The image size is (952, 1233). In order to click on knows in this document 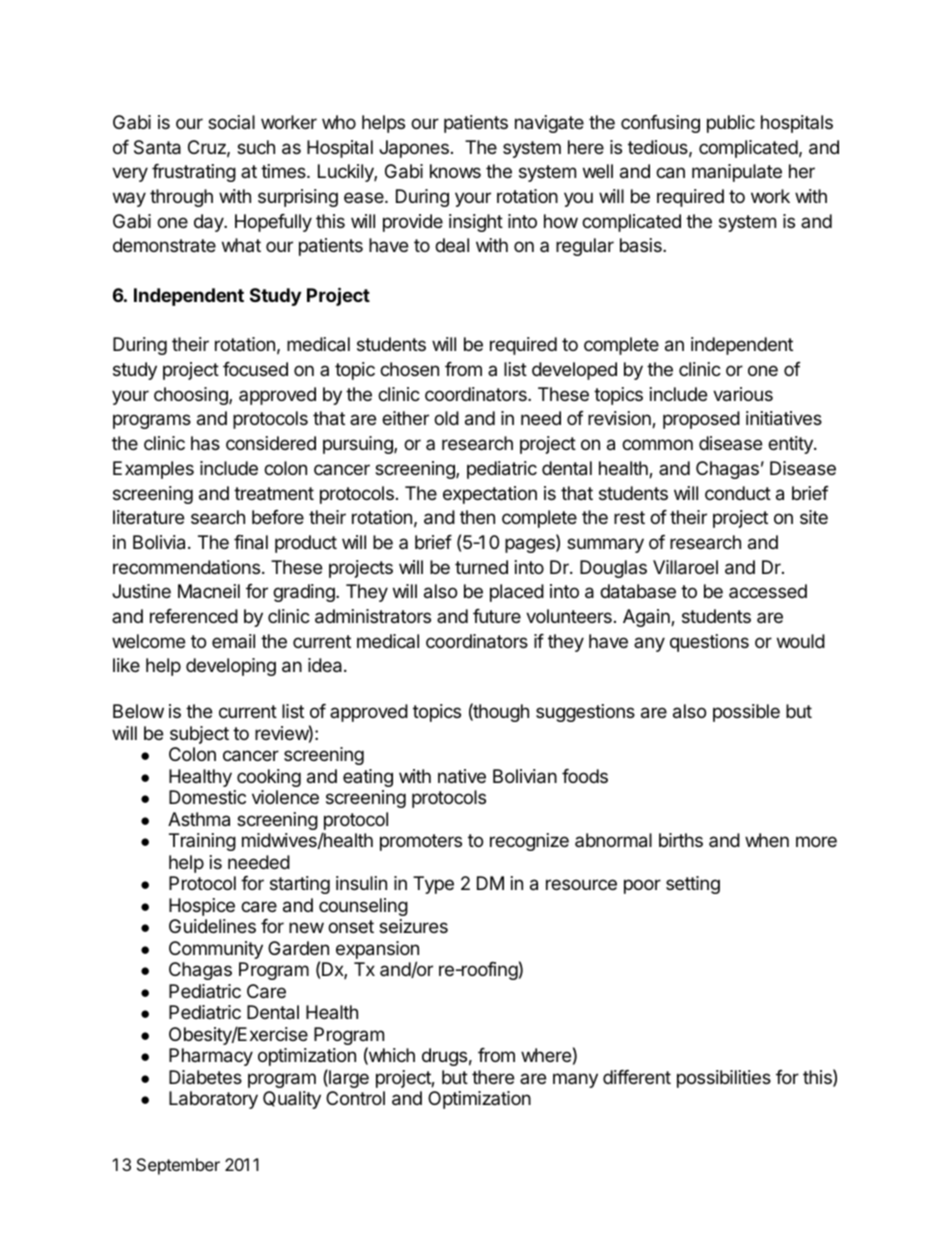, I will do `click(455, 171)`.
